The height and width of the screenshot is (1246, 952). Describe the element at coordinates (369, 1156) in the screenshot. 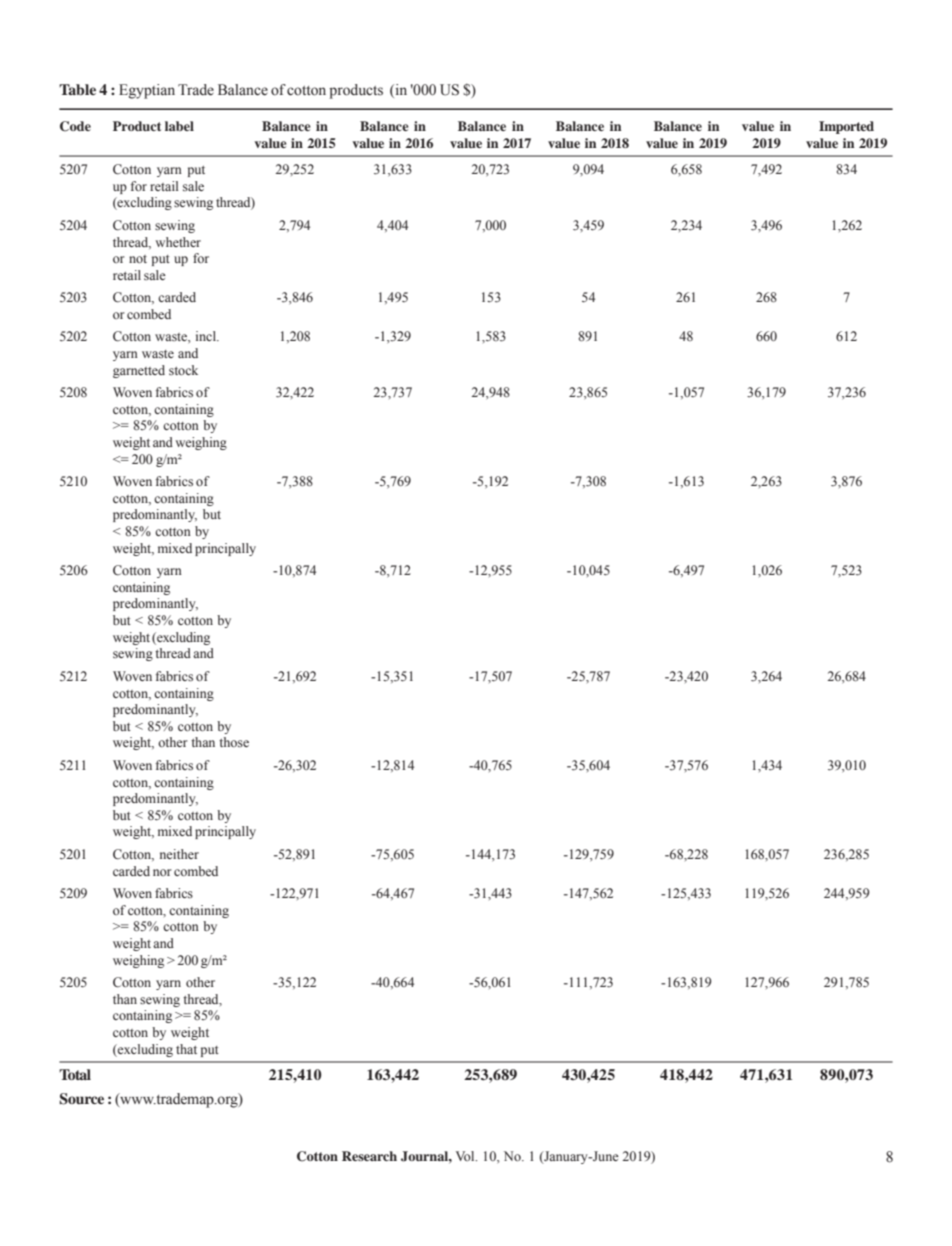

I see `Research` at that location.
